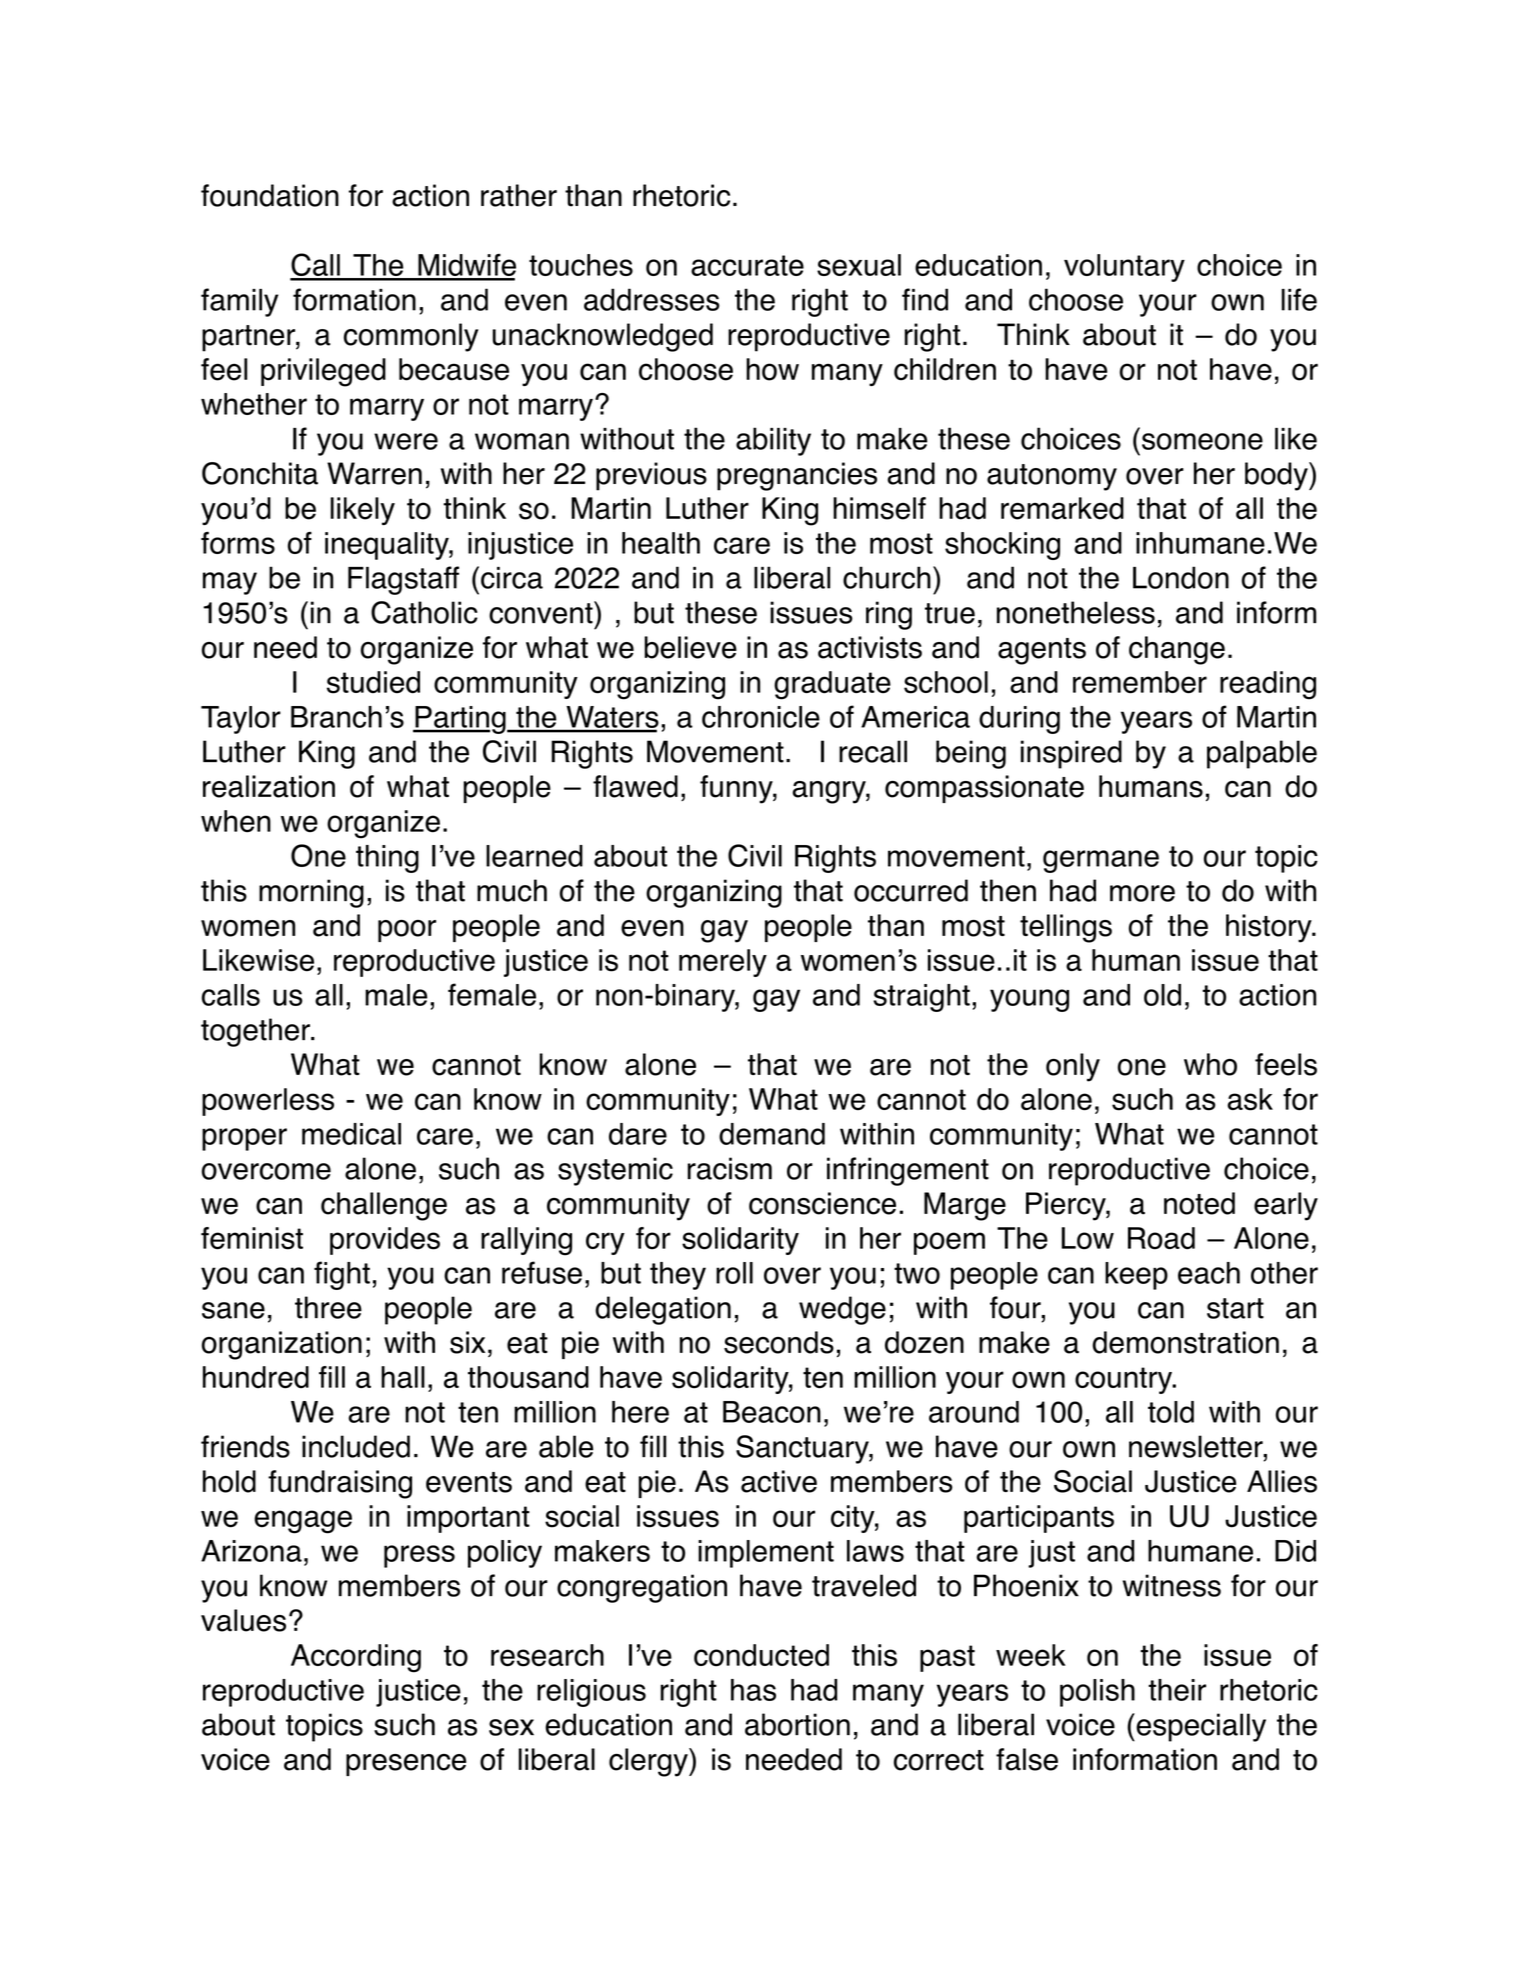  What do you see at coordinates (385, 1241) in the document?
I see `provides` at bounding box center [385, 1241].
